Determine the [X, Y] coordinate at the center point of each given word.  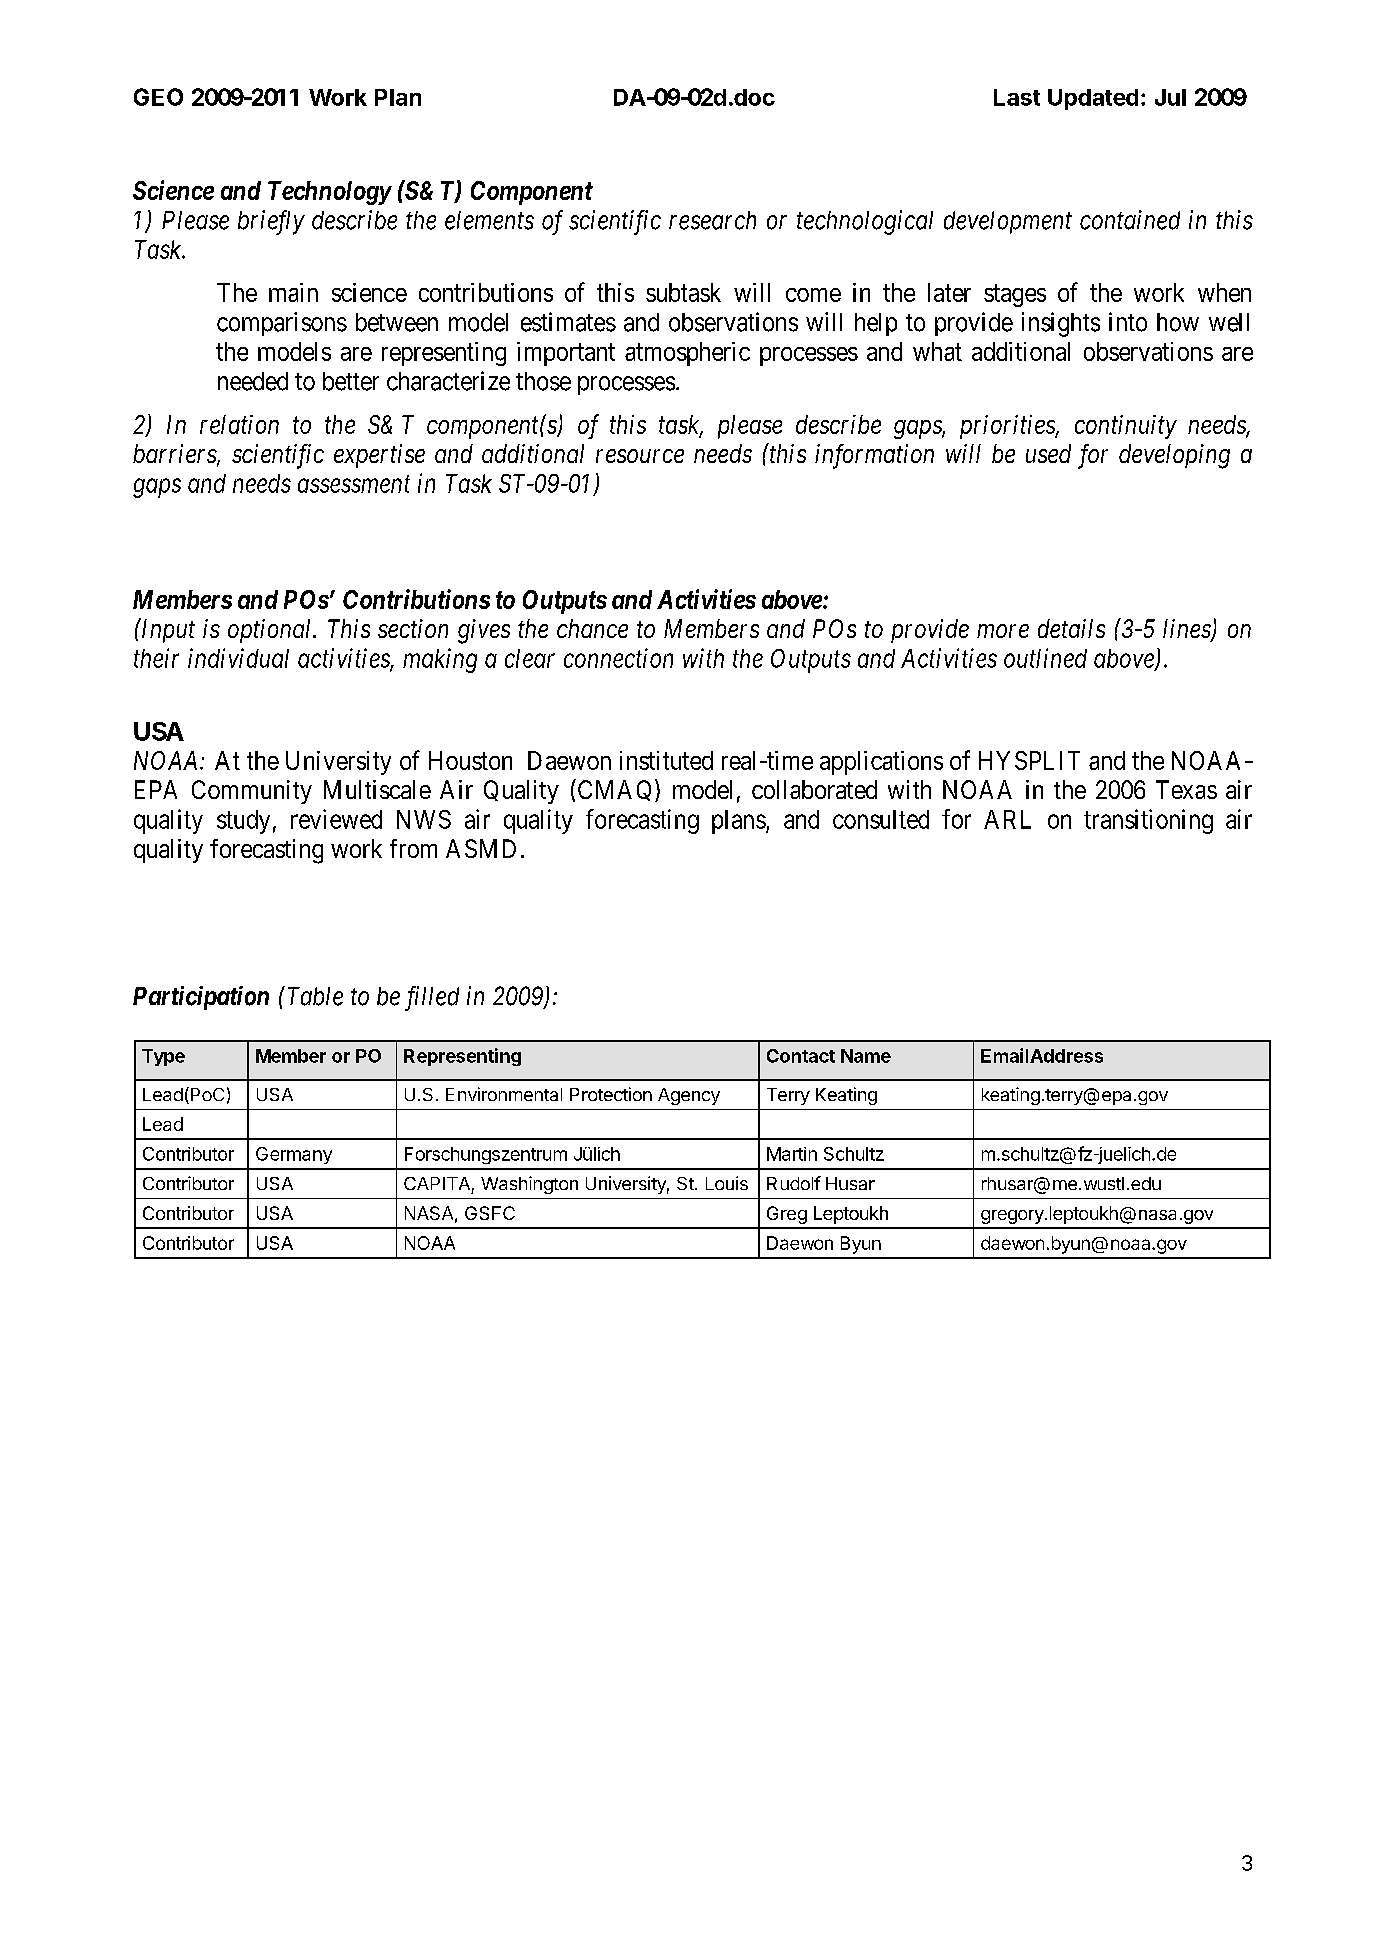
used [1048, 453]
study [243, 822]
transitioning [1148, 821]
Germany [294, 1155]
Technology [329, 193]
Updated [1093, 99]
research [712, 220]
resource [640, 456]
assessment [354, 484]
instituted [666, 760]
